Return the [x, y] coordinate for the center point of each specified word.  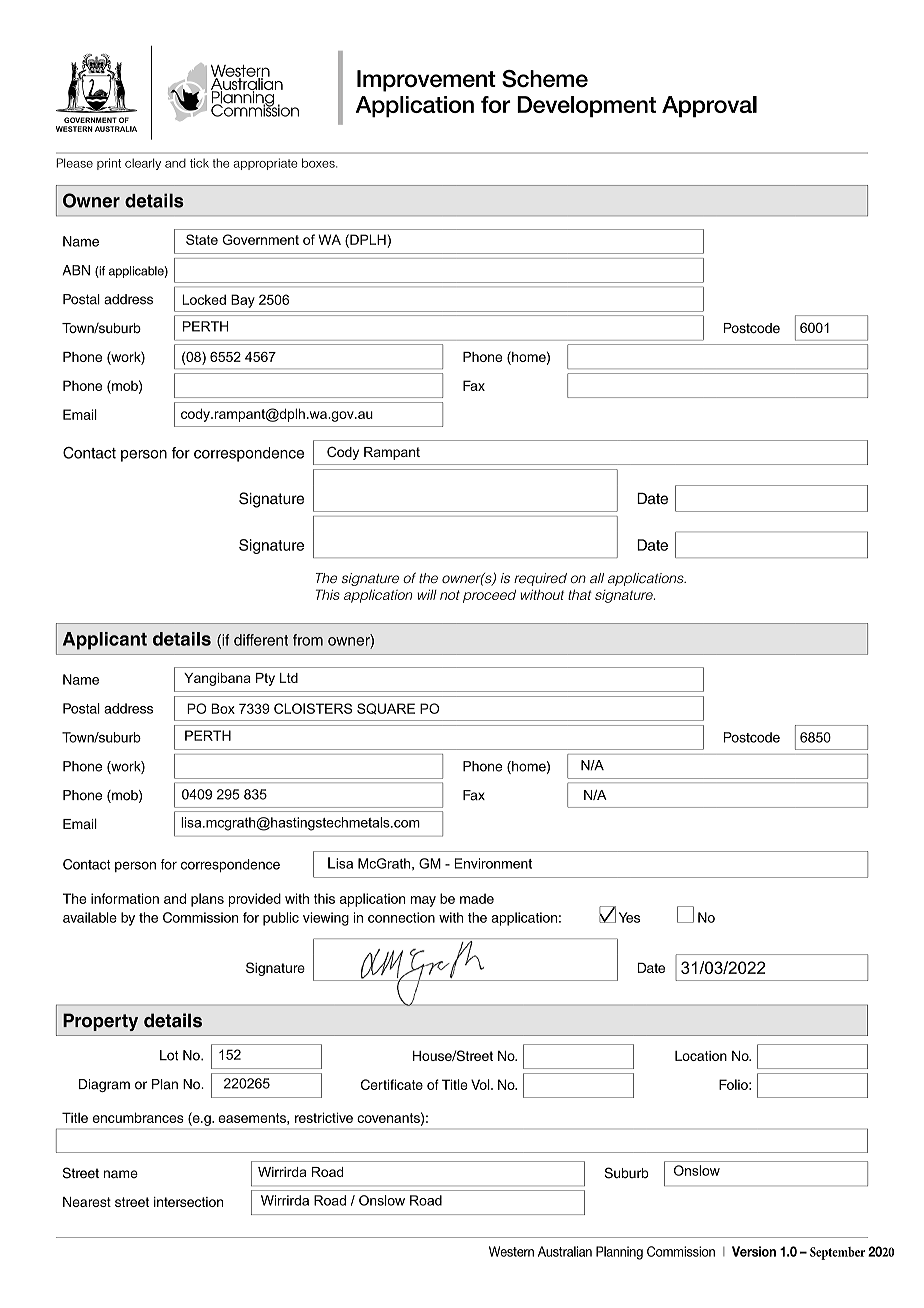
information [125, 898]
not [450, 595]
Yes [629, 917]
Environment [493, 863]
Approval [709, 107]
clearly [143, 164]
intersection [188, 1202]
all [597, 578]
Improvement [426, 81]
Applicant [105, 641]
